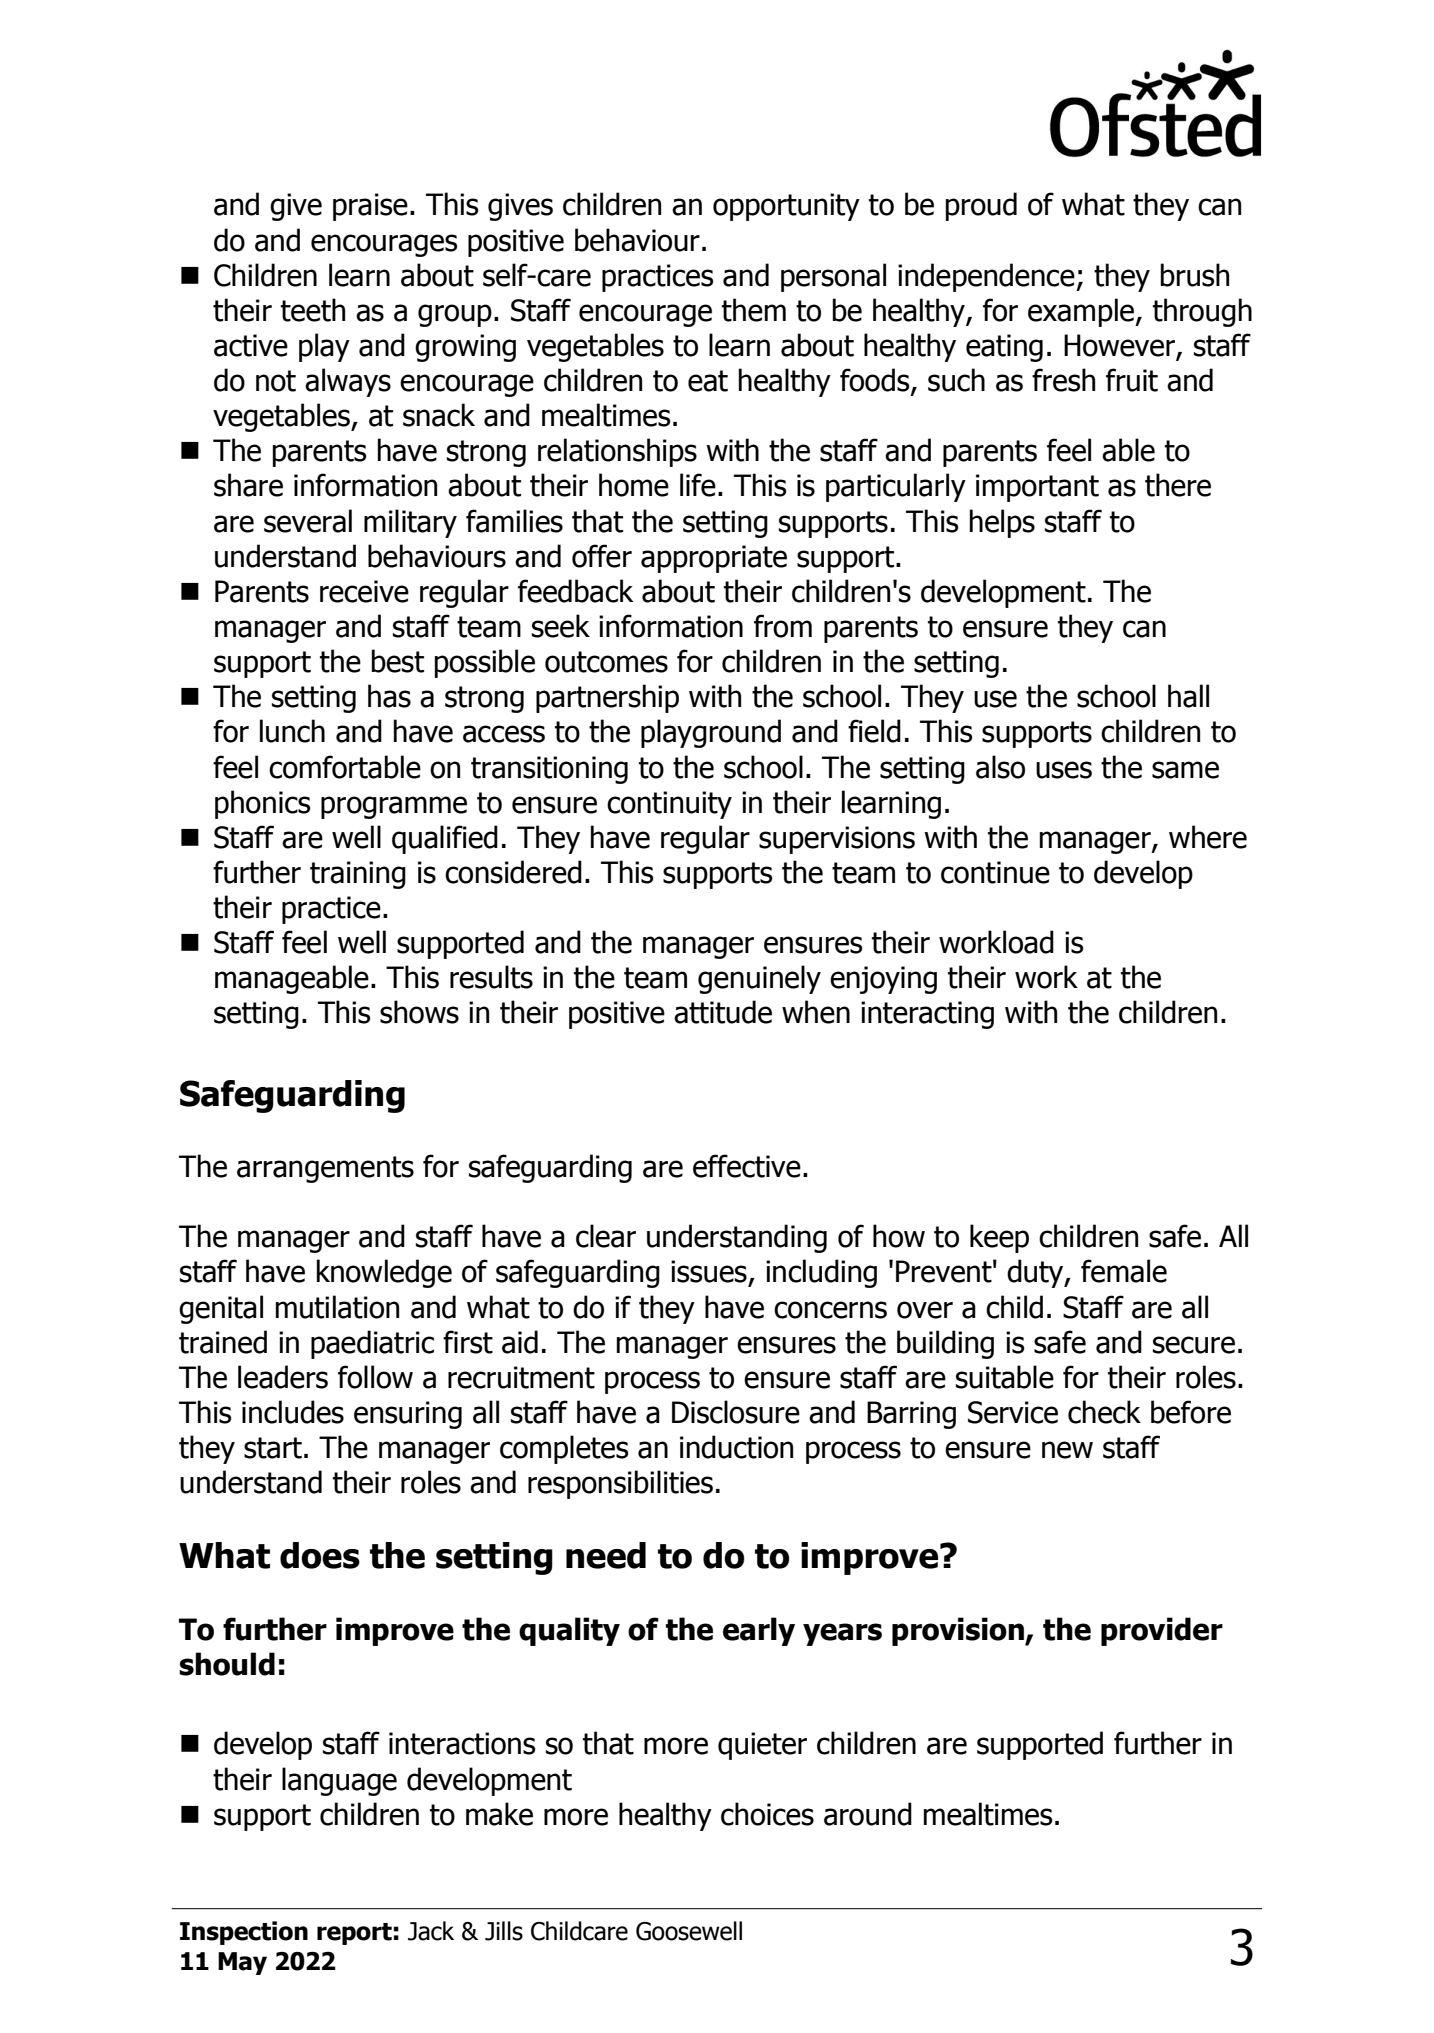 This screenshot has width=1434, height=2033. I want to click on them, so click(754, 310).
